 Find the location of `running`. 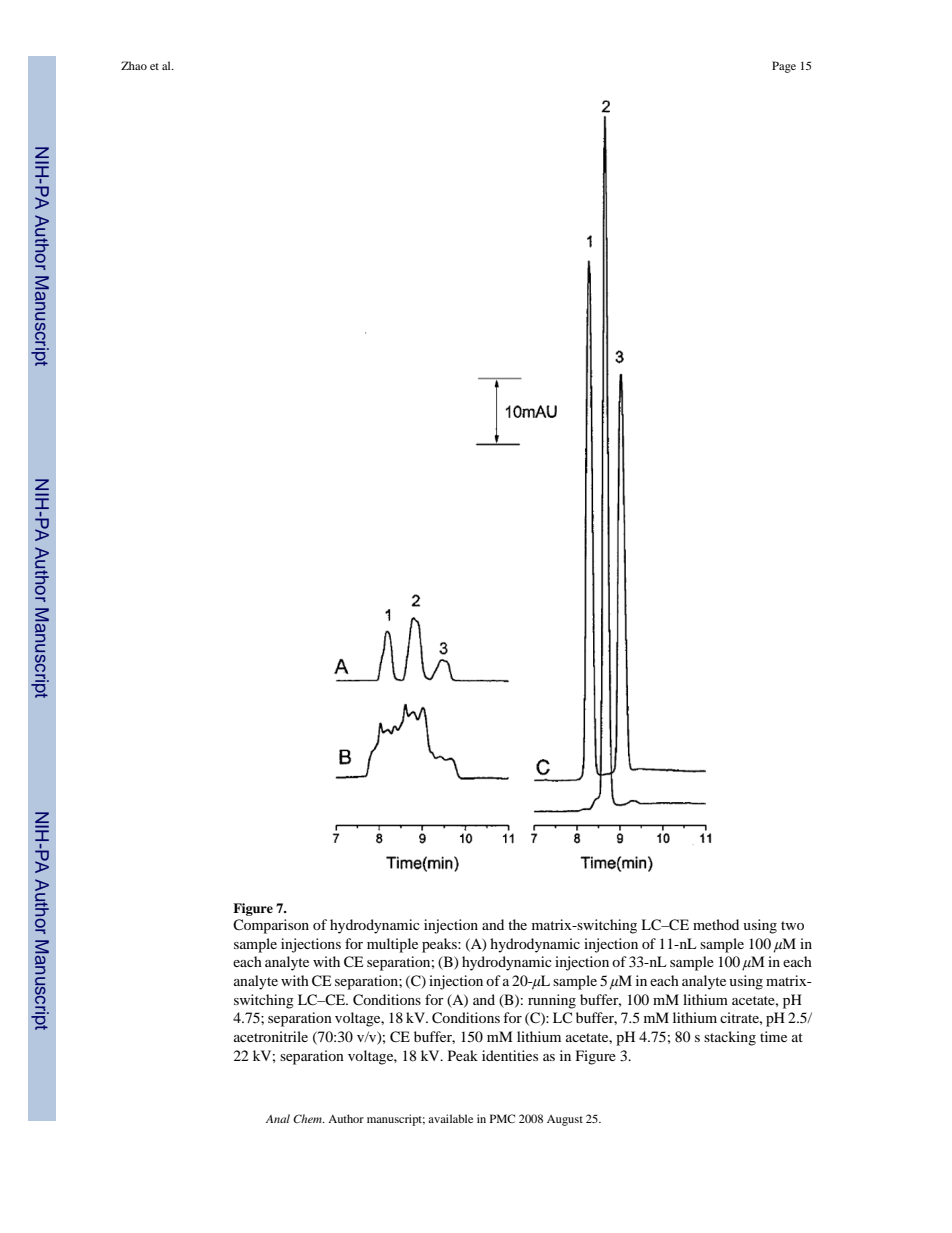

running is located at coordinates (552, 1001).
